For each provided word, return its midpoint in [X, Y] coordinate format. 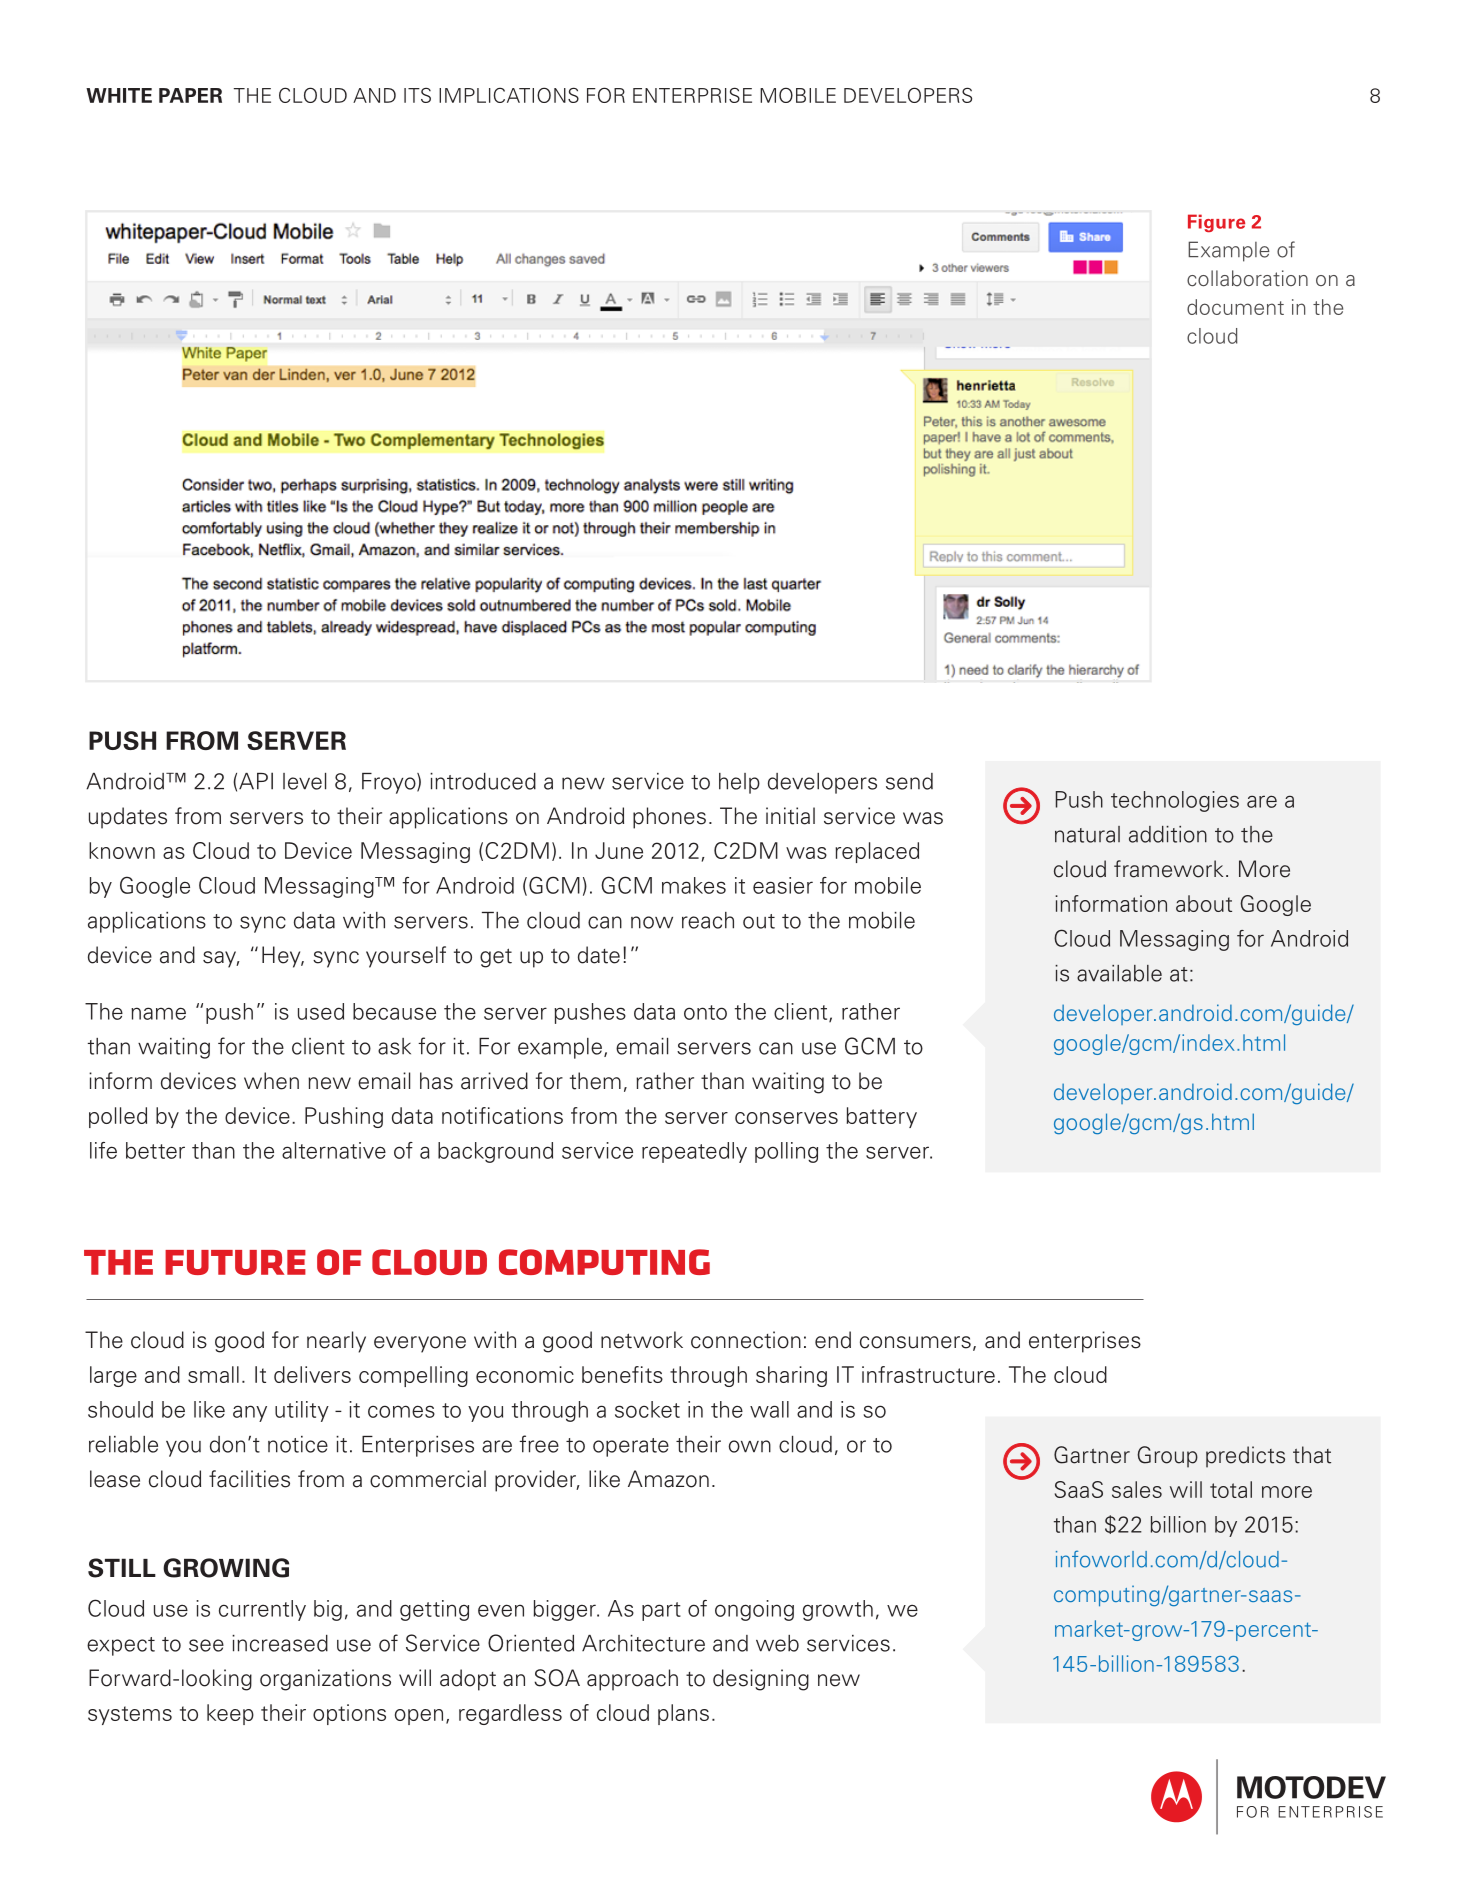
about [1204, 903]
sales [1137, 1489]
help [739, 783]
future [235, 1262]
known [122, 850]
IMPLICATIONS [509, 95]
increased [280, 1643]
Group [1167, 1457]
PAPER [190, 95]
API [256, 781]
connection [746, 1340]
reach [708, 920]
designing [761, 1680]
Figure [1216, 223]
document [1235, 307]
